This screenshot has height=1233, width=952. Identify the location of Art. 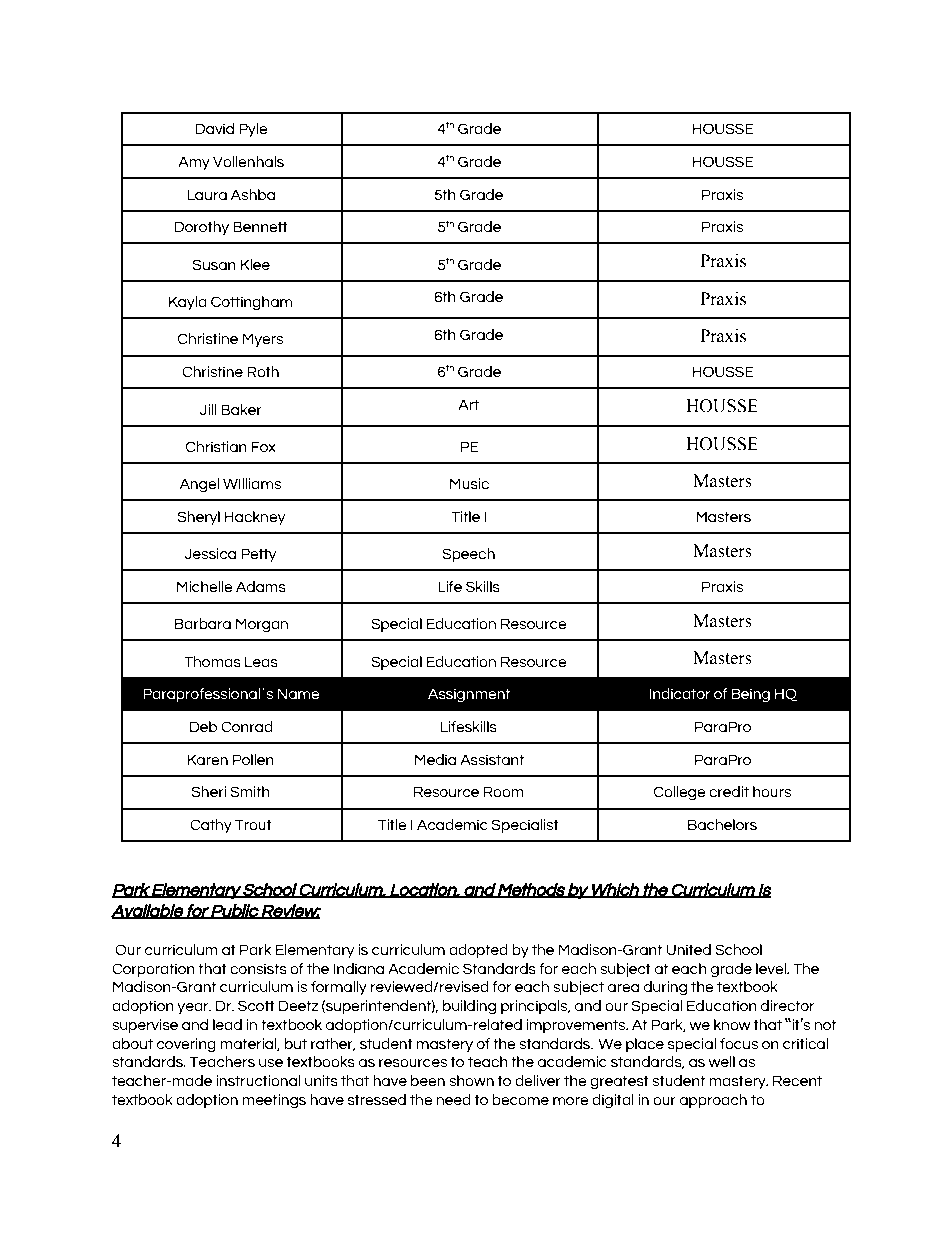
(468, 404).
